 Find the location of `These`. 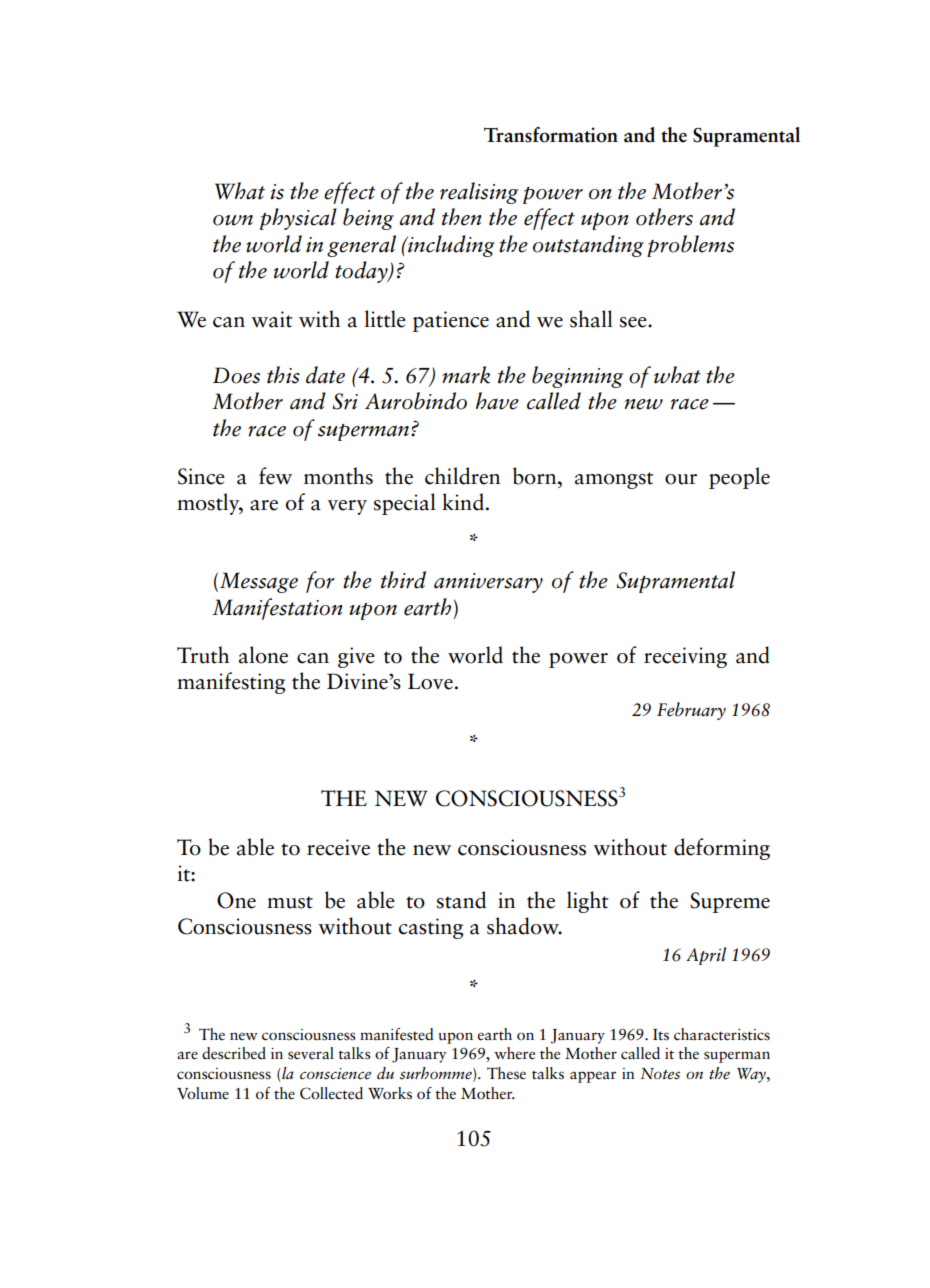

These is located at coordinates (506, 1073).
